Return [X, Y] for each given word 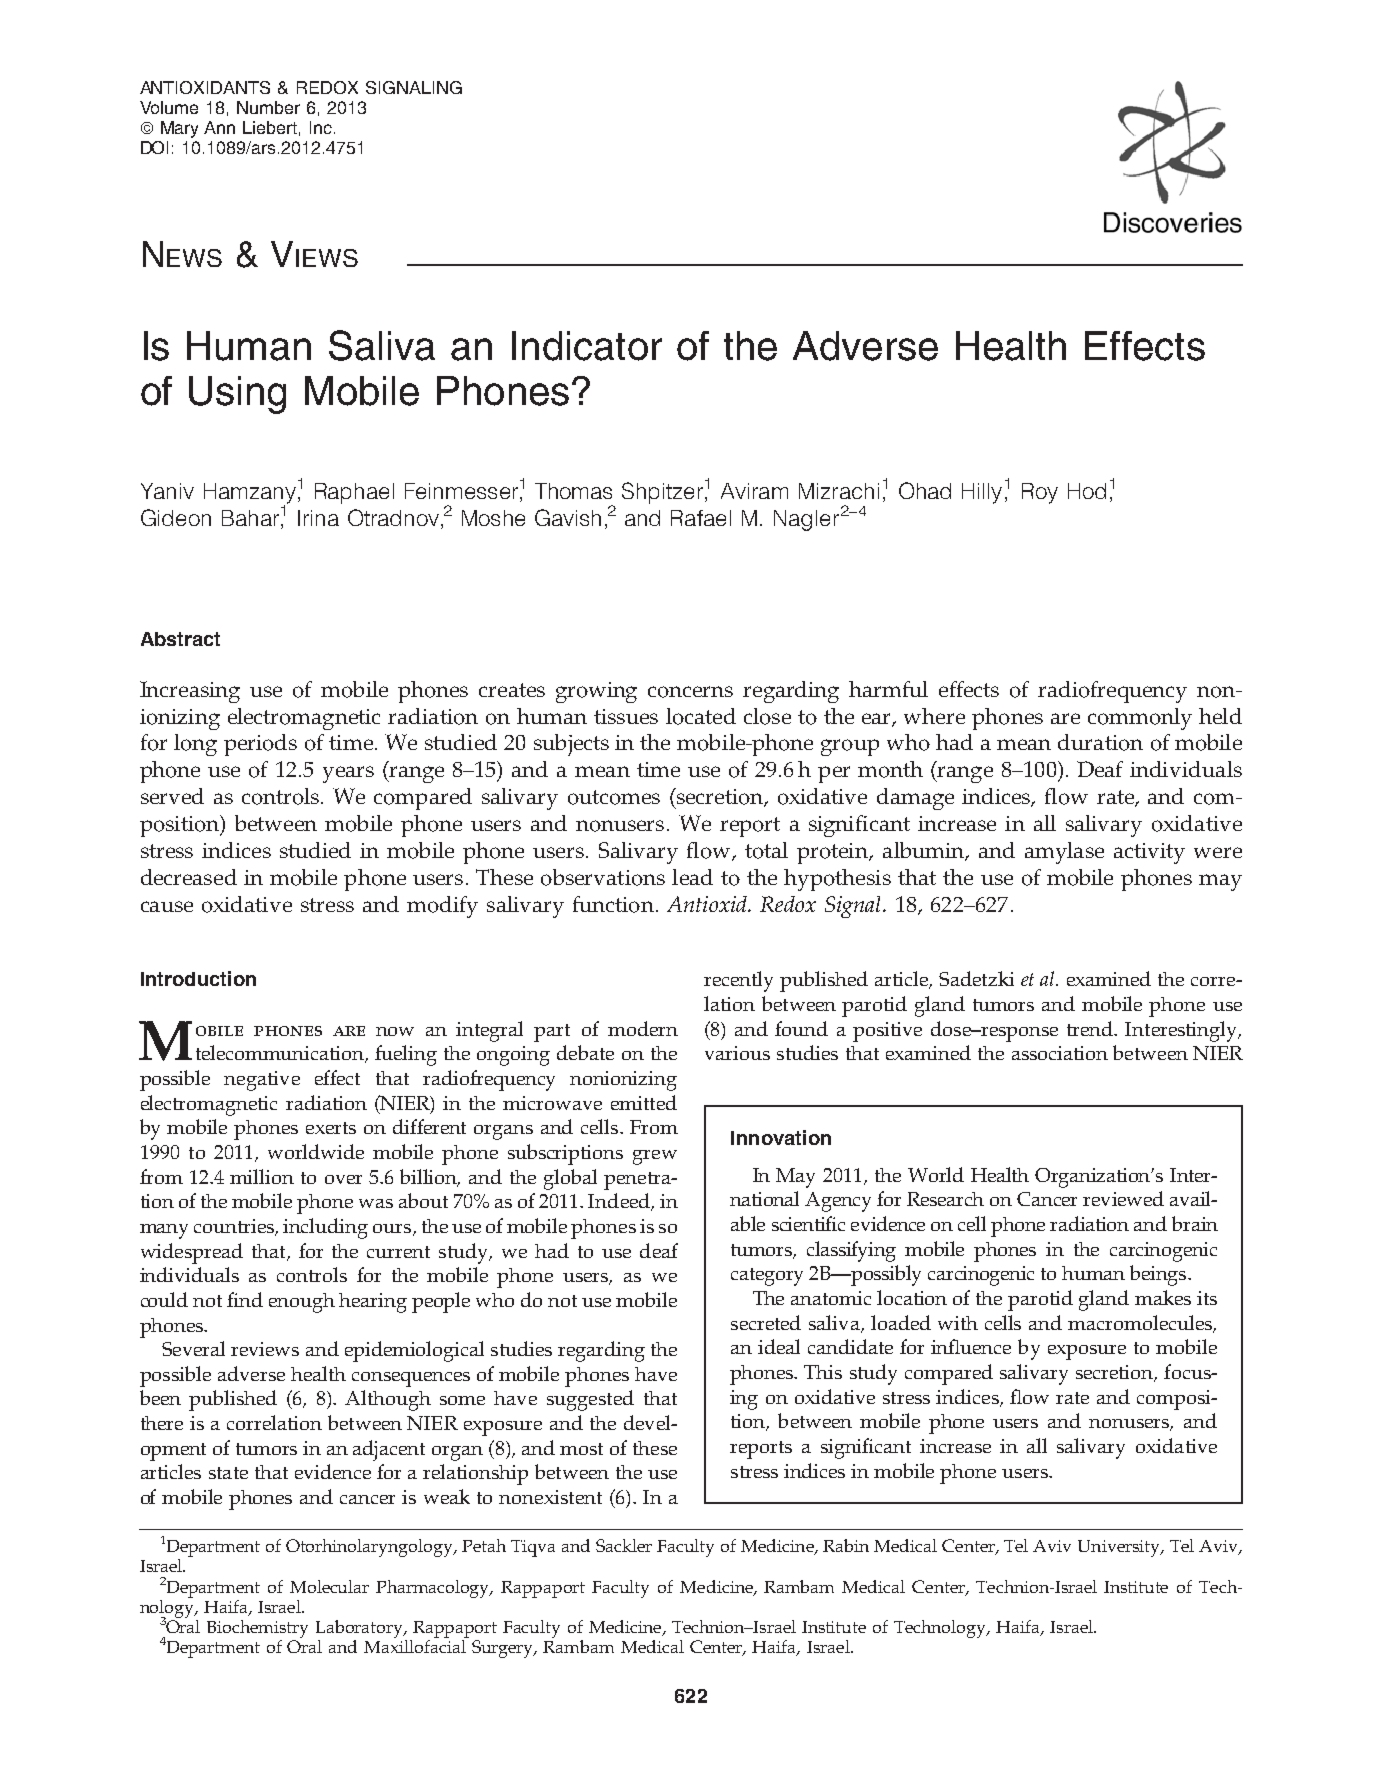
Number [268, 107]
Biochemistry [257, 1630]
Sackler [624, 1545]
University [1120, 1548]
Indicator [587, 346]
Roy [1040, 493]
